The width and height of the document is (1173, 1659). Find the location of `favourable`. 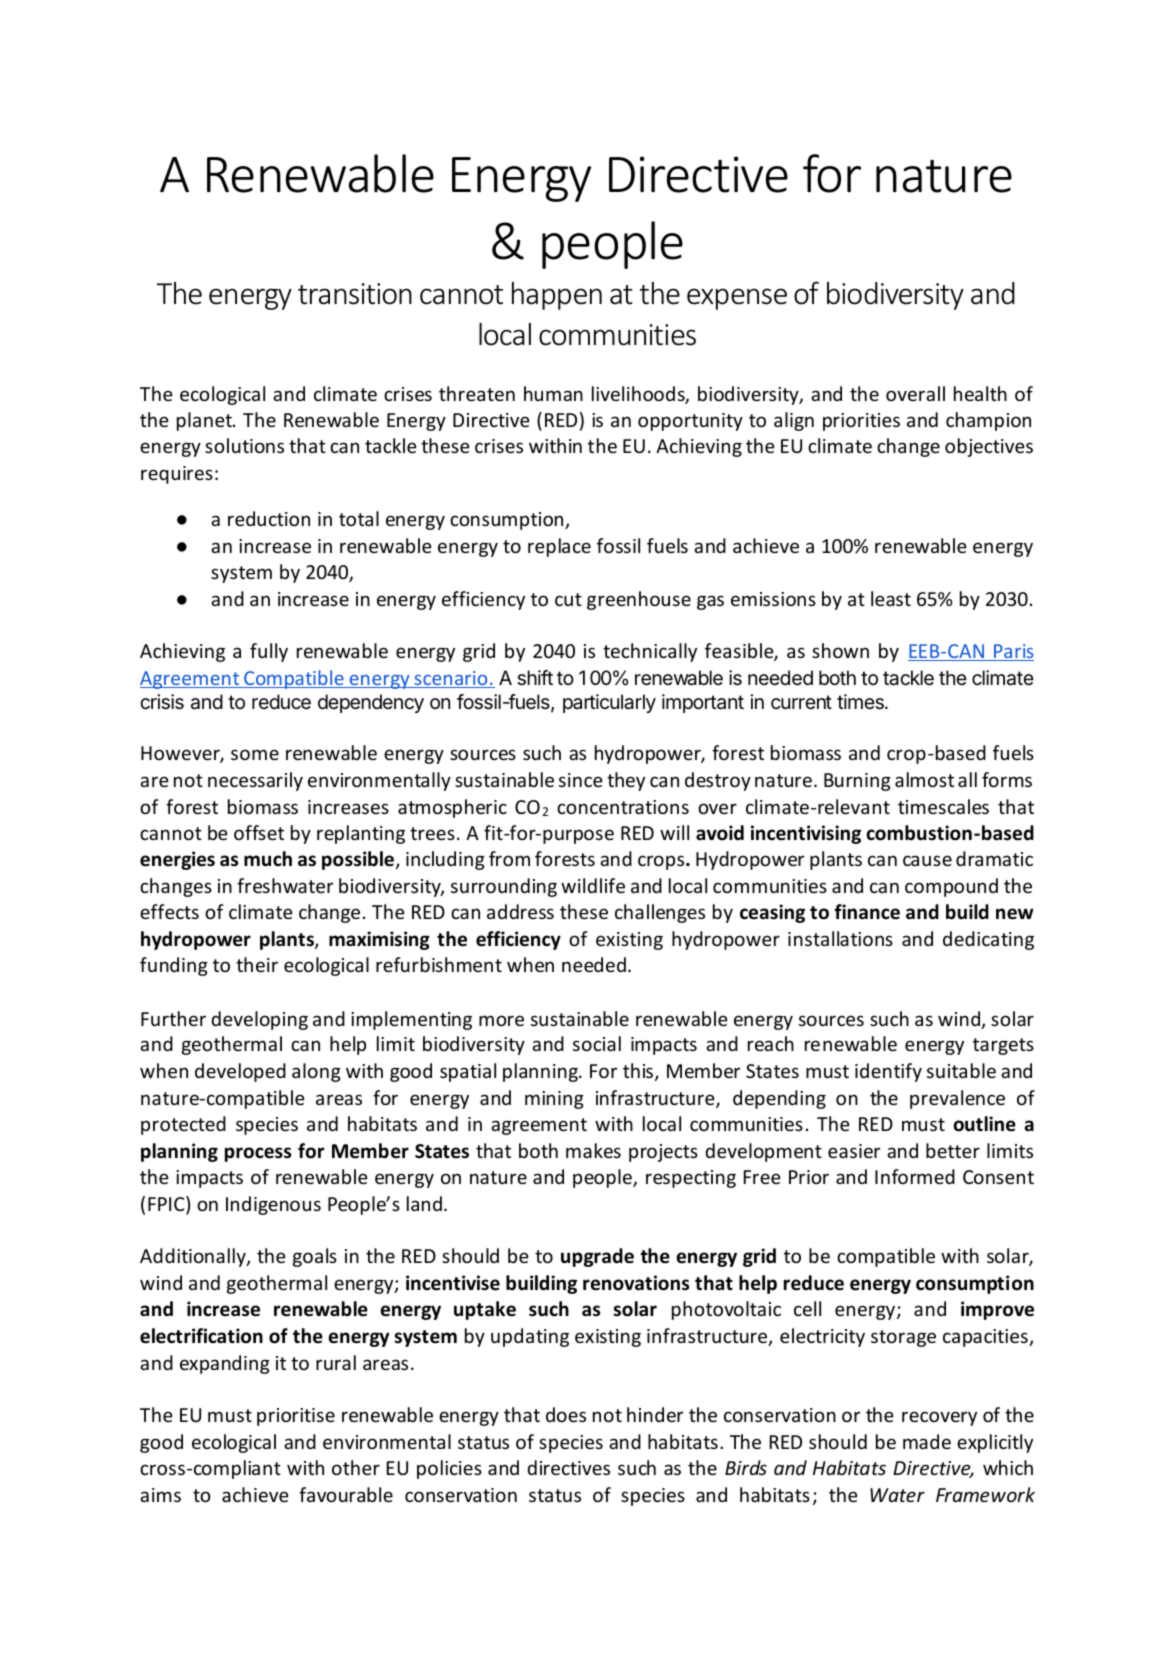

favourable is located at coordinates (346, 1494).
